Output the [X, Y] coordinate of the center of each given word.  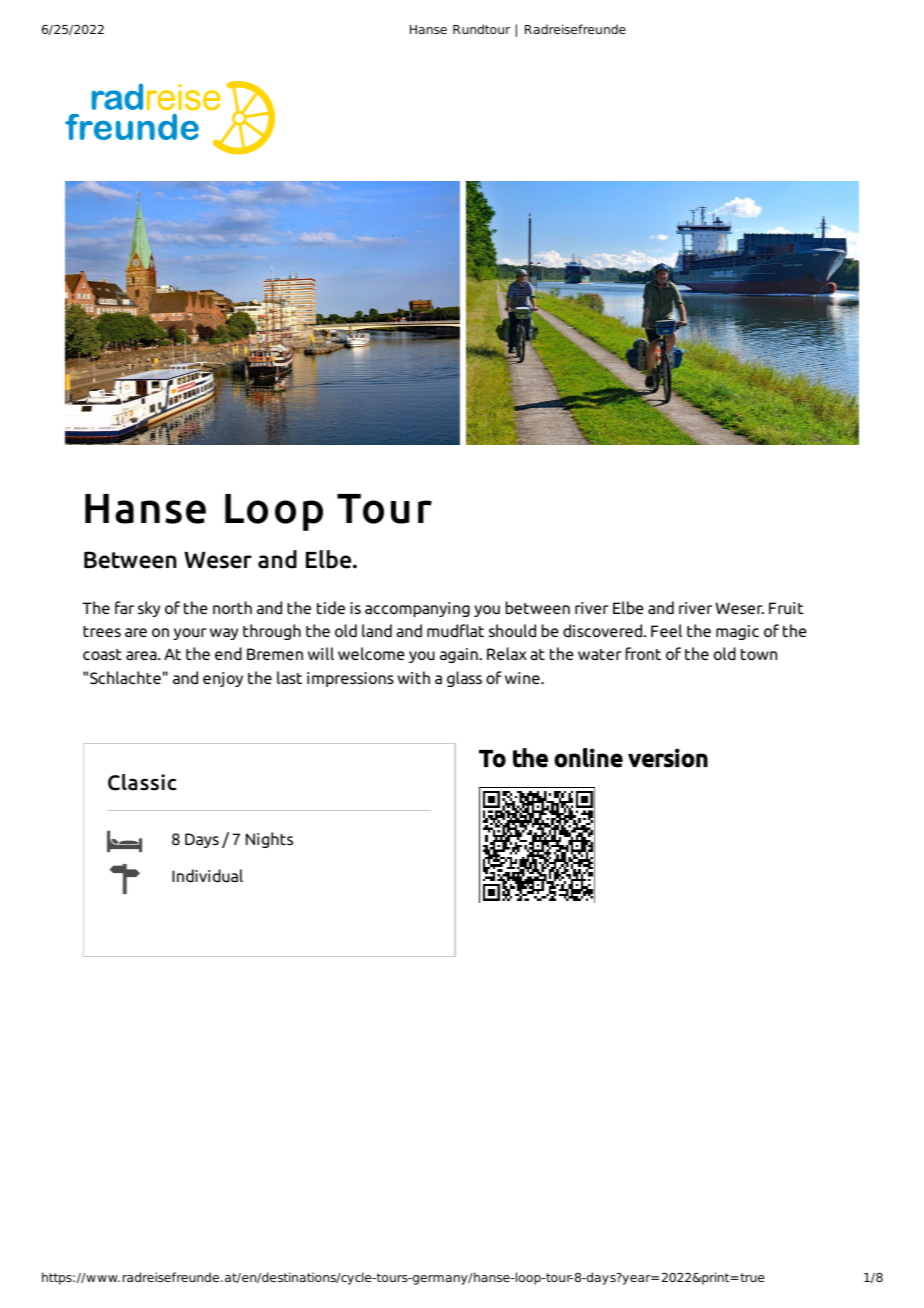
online [588, 758]
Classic [142, 782]
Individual [207, 875]
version [668, 758]
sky [149, 609]
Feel [666, 630]
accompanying [417, 609]
